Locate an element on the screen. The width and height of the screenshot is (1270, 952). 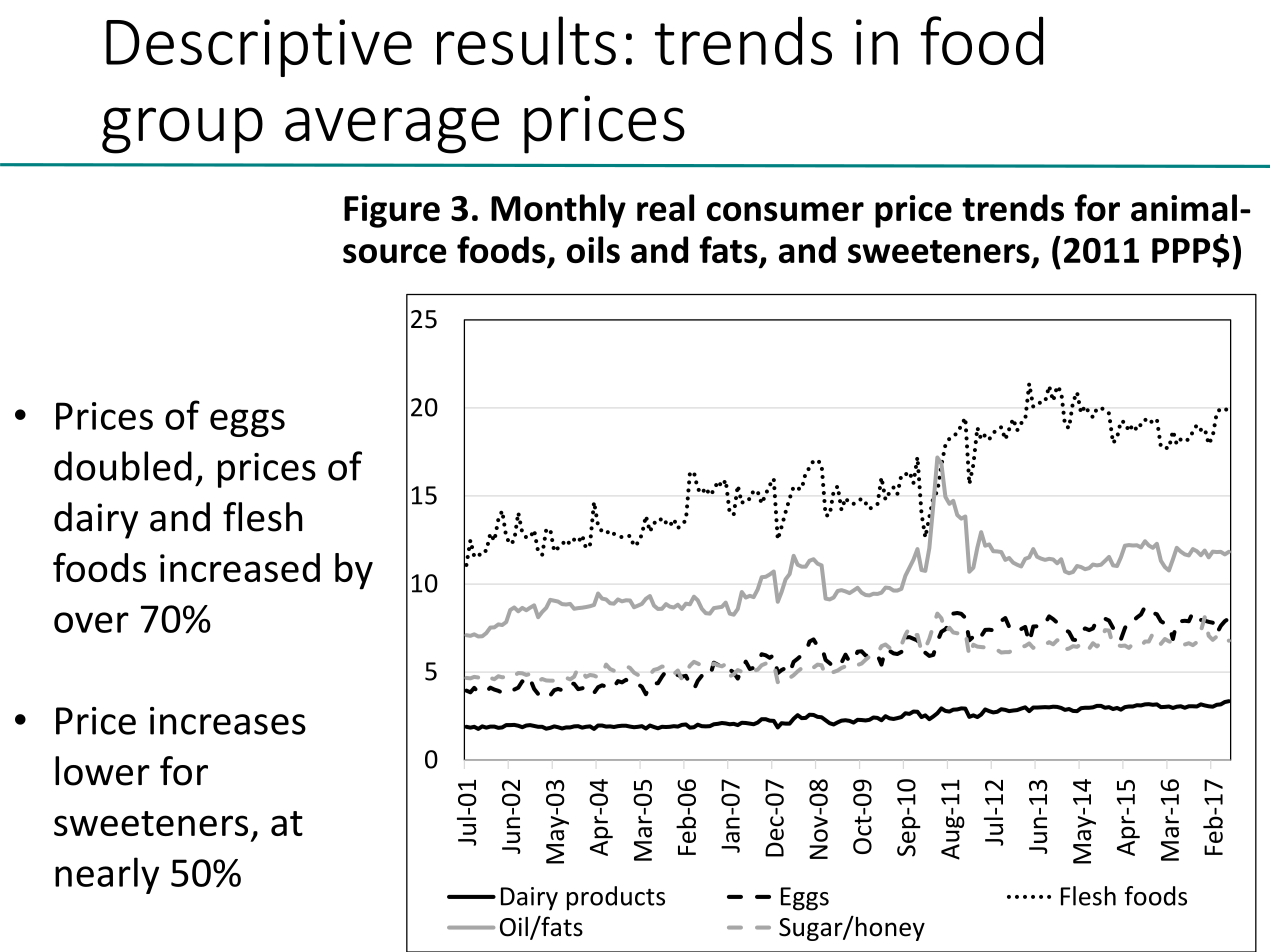
Descriptive is located at coordinates (259, 48).
